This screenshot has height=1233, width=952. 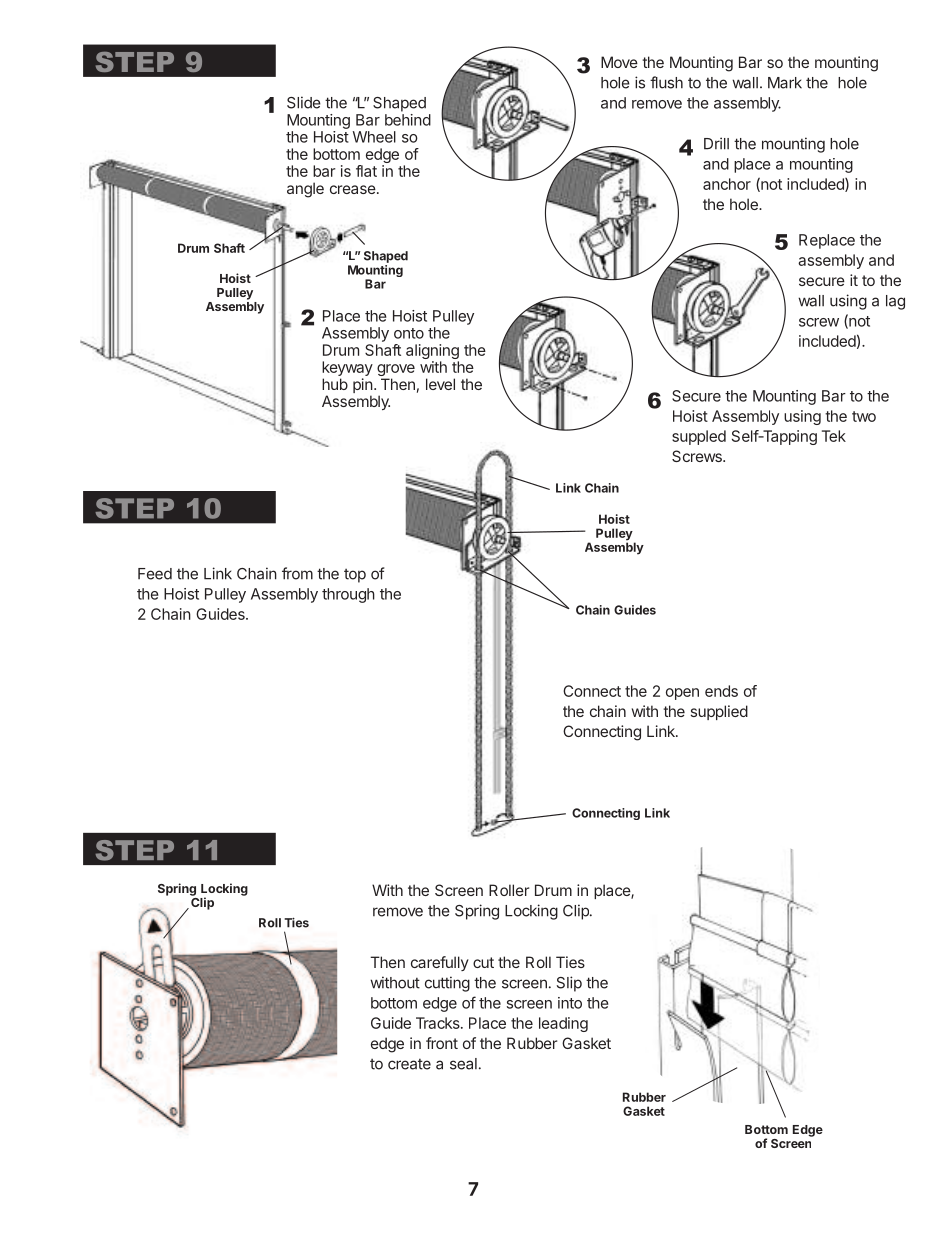 I want to click on supplied, so click(x=719, y=712).
